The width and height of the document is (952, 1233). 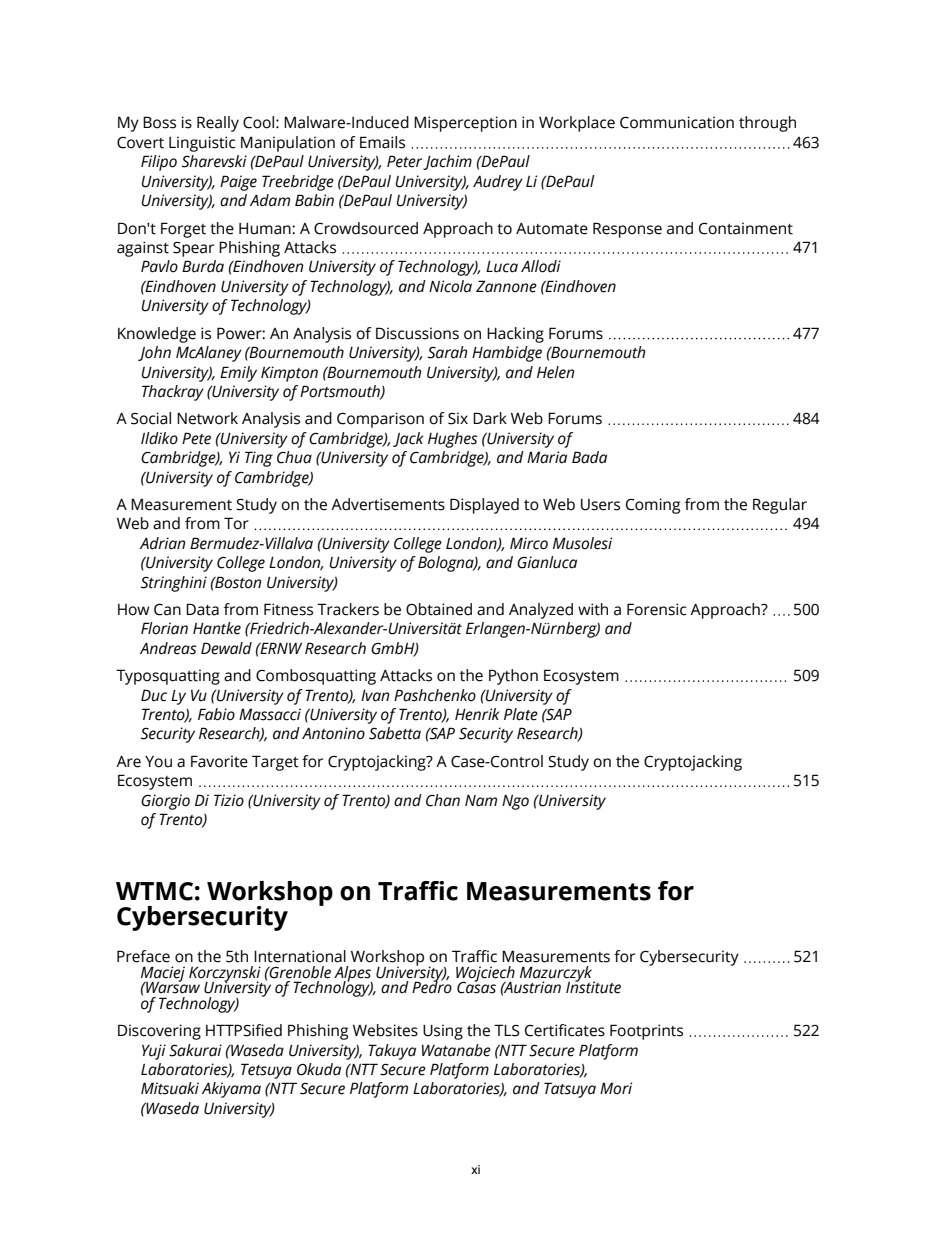 I want to click on Sakurai, so click(x=195, y=1050).
